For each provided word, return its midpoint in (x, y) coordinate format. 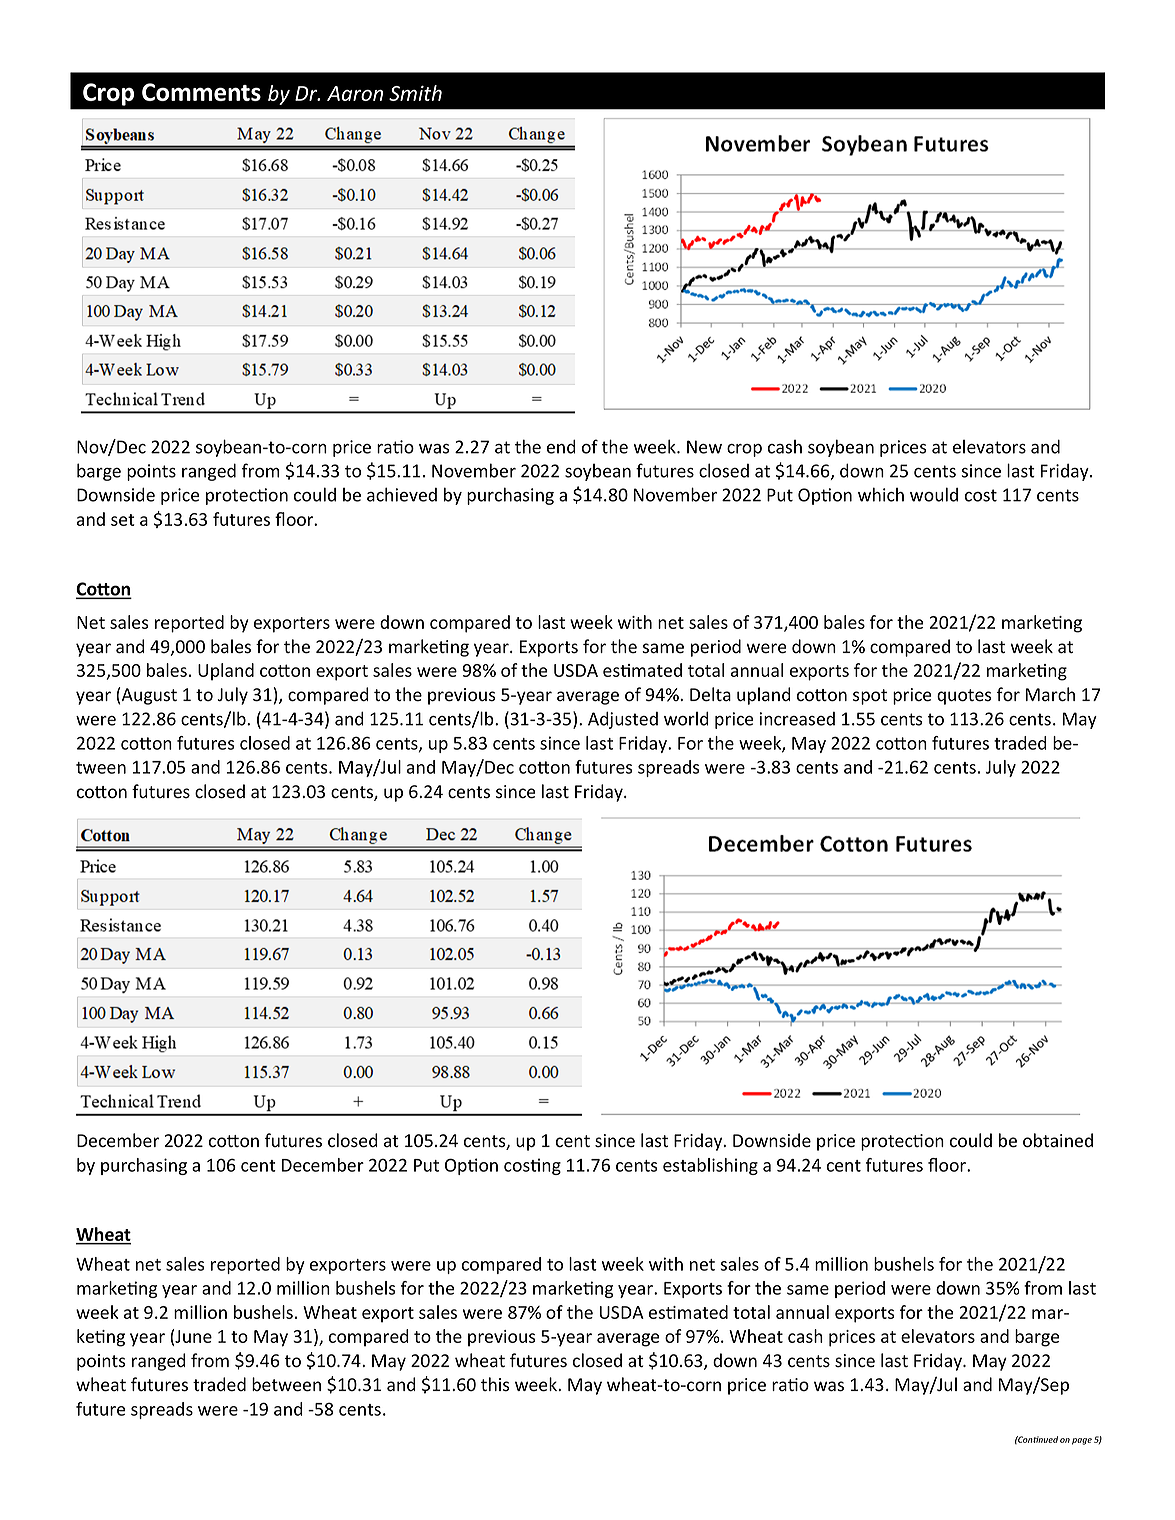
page (1082, 1441)
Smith (415, 93)
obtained (1058, 1140)
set (123, 520)
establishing (710, 1166)
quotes (964, 697)
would (934, 494)
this (495, 1384)
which (881, 494)
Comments (201, 92)
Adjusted (623, 720)
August (149, 696)
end (561, 446)
